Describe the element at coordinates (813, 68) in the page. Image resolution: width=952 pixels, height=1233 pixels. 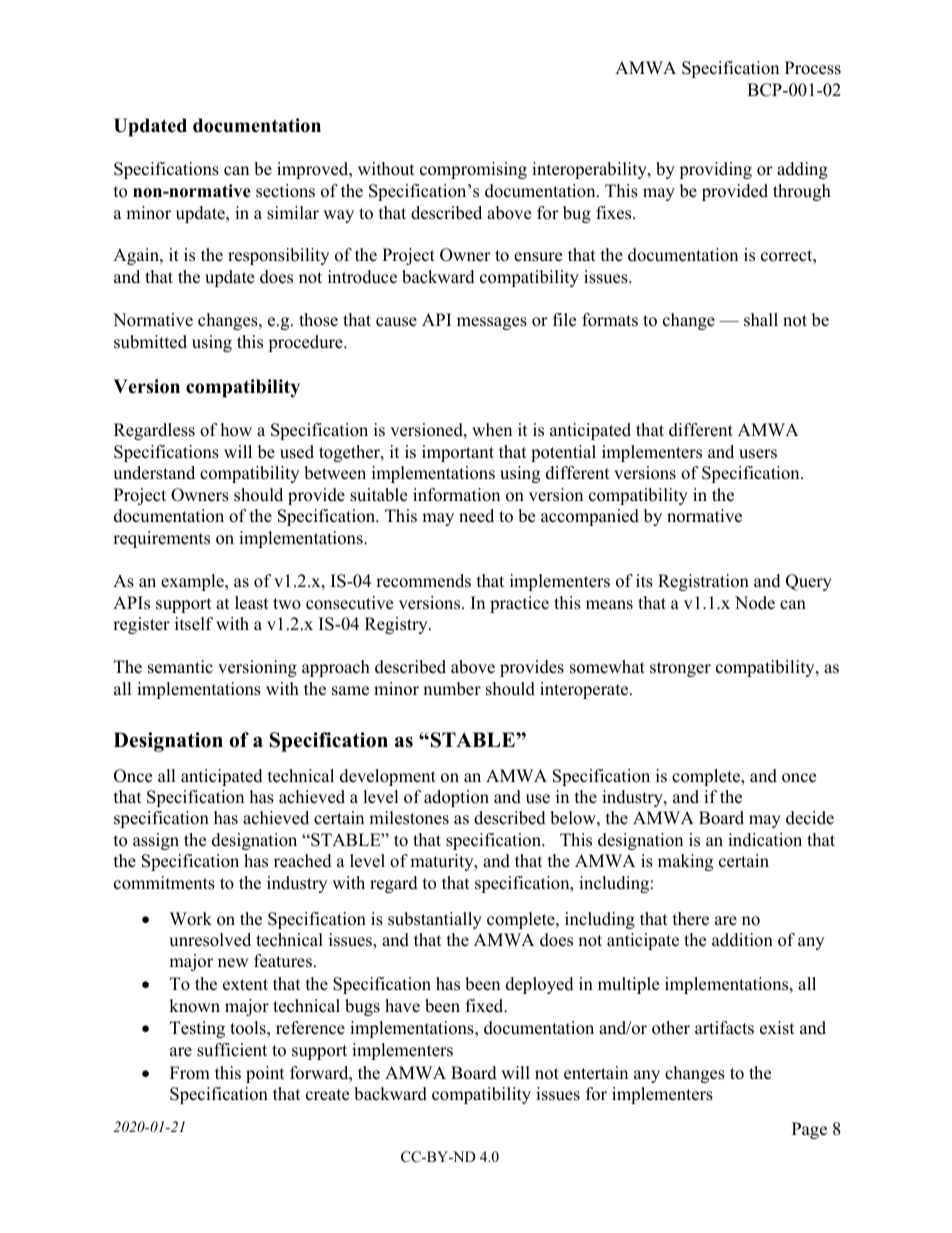
I see `Process` at that location.
